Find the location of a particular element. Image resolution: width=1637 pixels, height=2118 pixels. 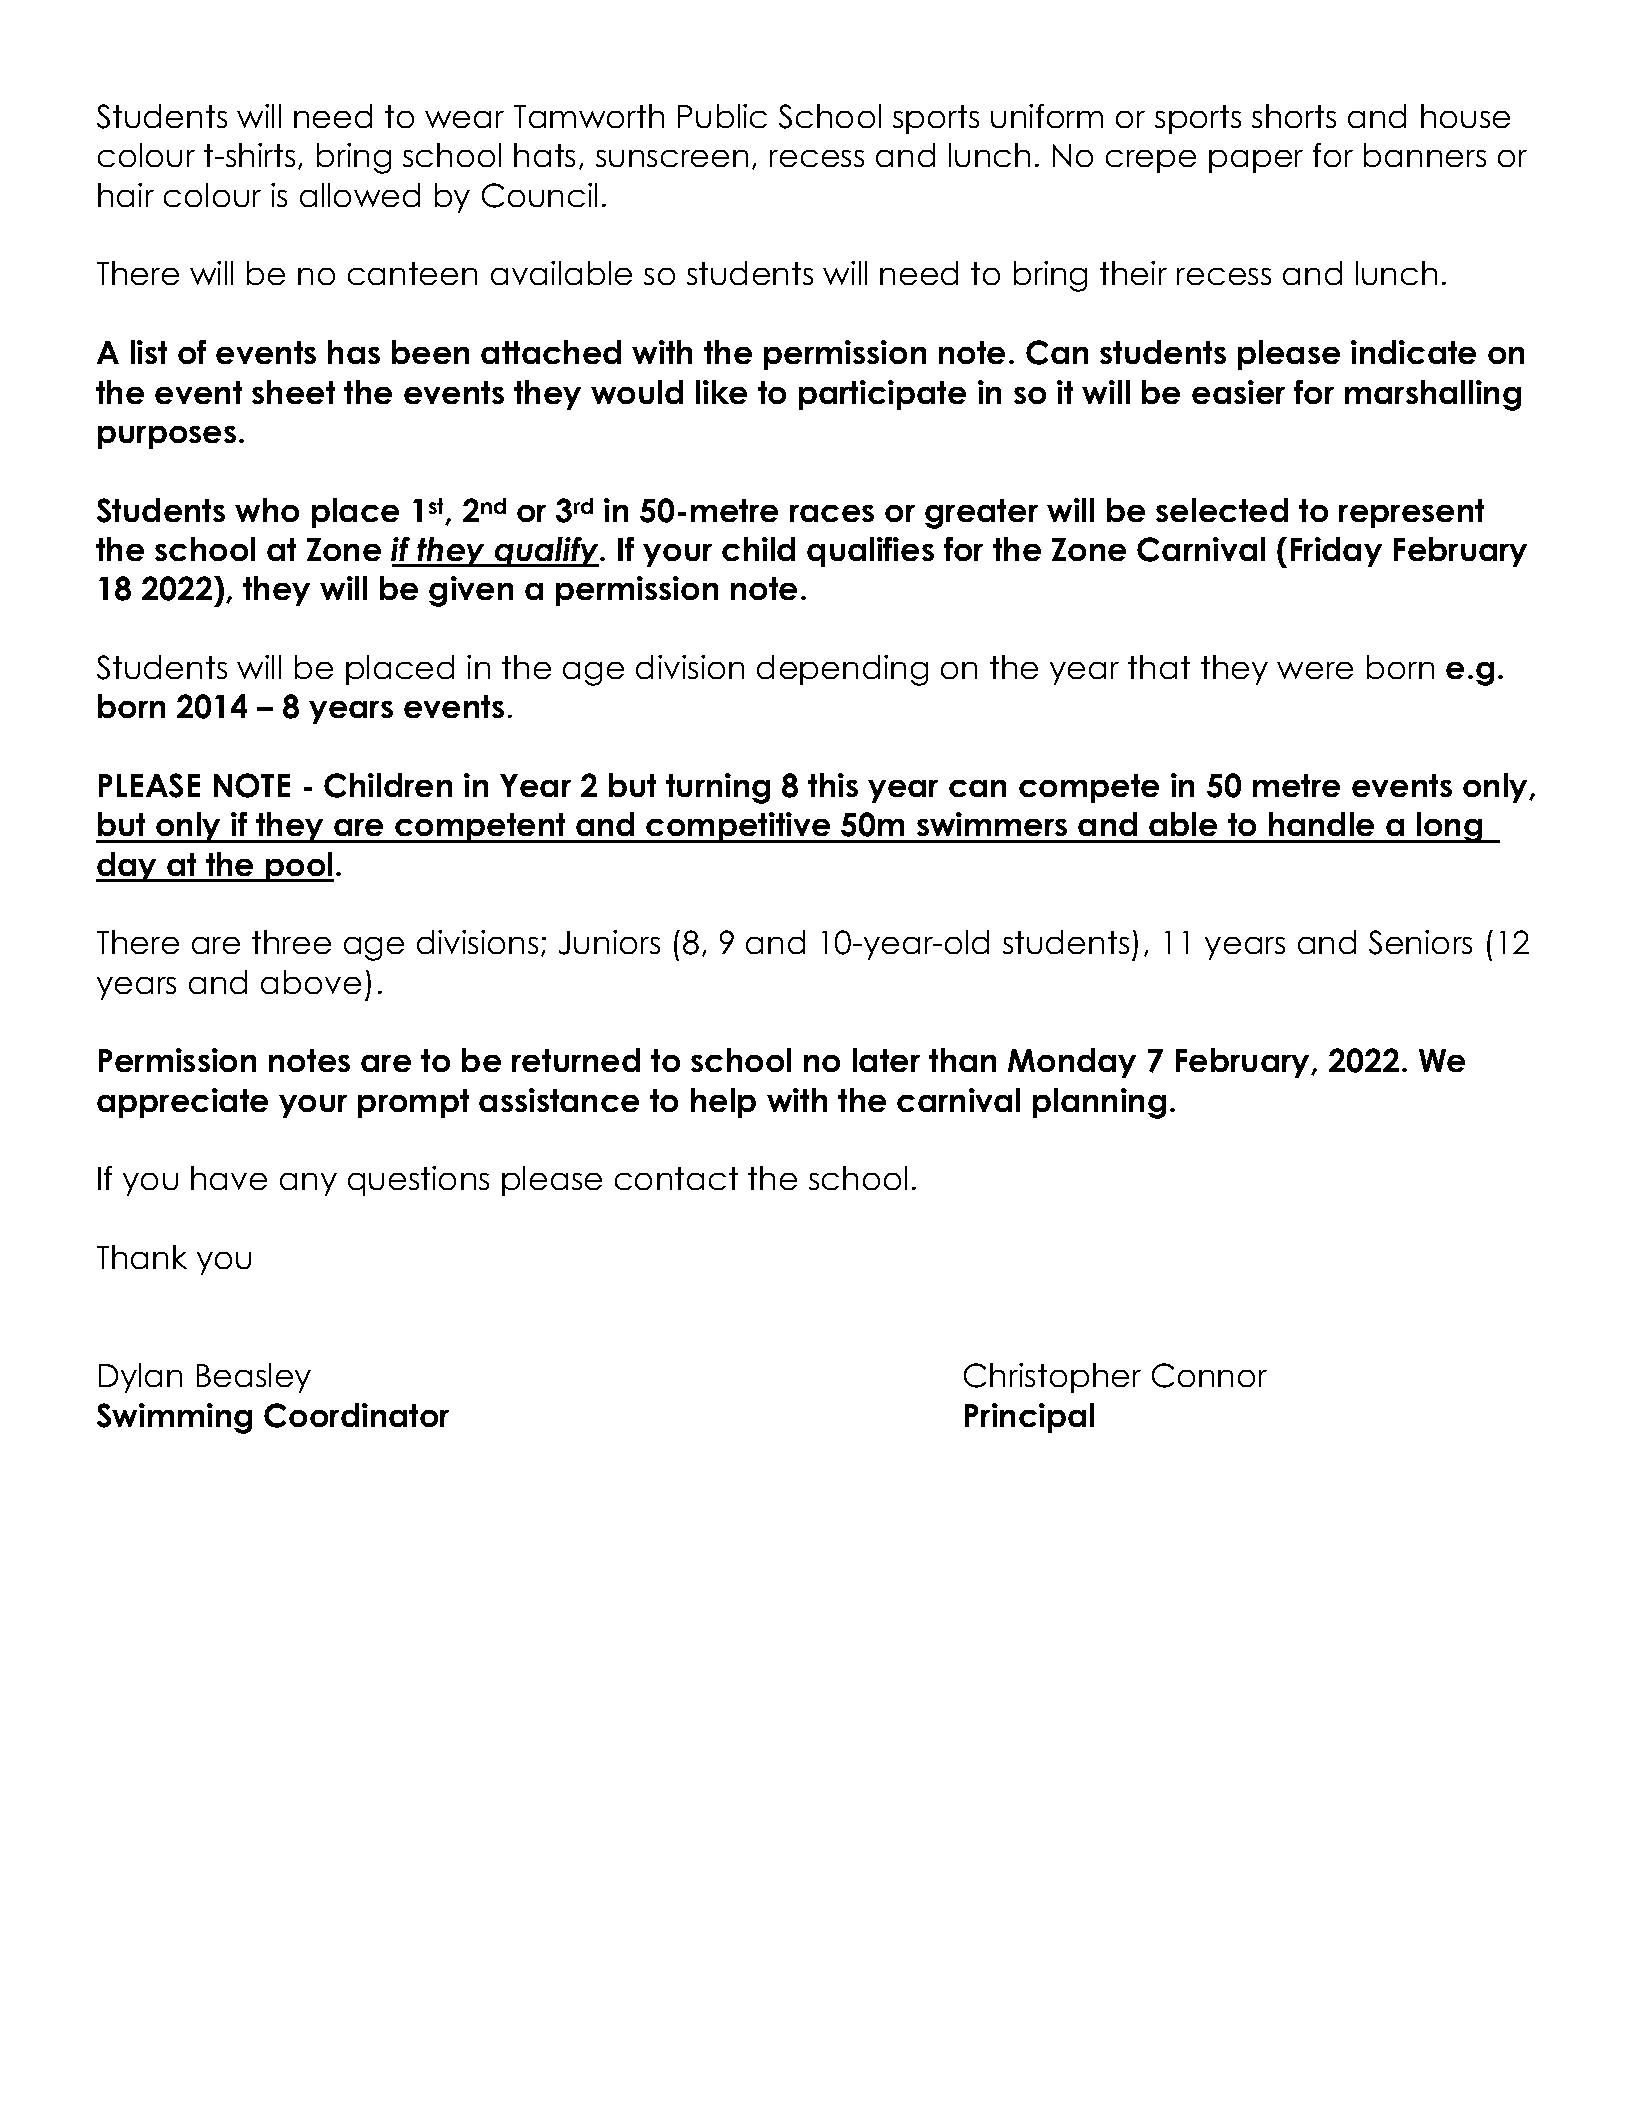

allowed is located at coordinates (360, 195).
